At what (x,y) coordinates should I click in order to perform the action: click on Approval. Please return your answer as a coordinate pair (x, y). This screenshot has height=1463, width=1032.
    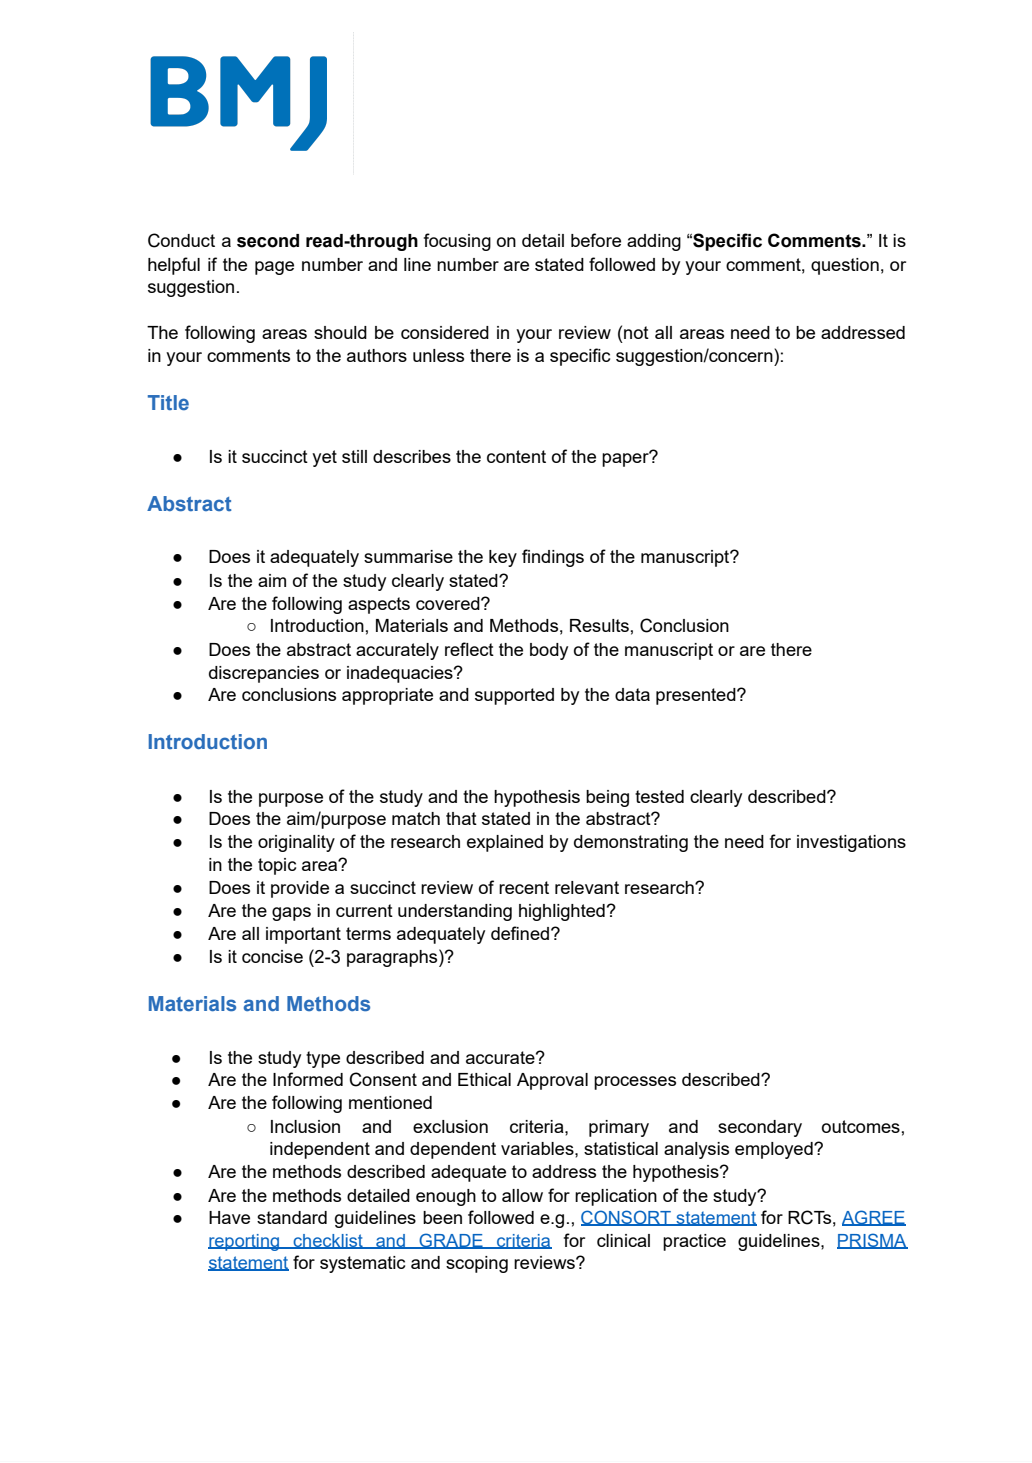
    Looking at the image, I should click on (552, 1081).
